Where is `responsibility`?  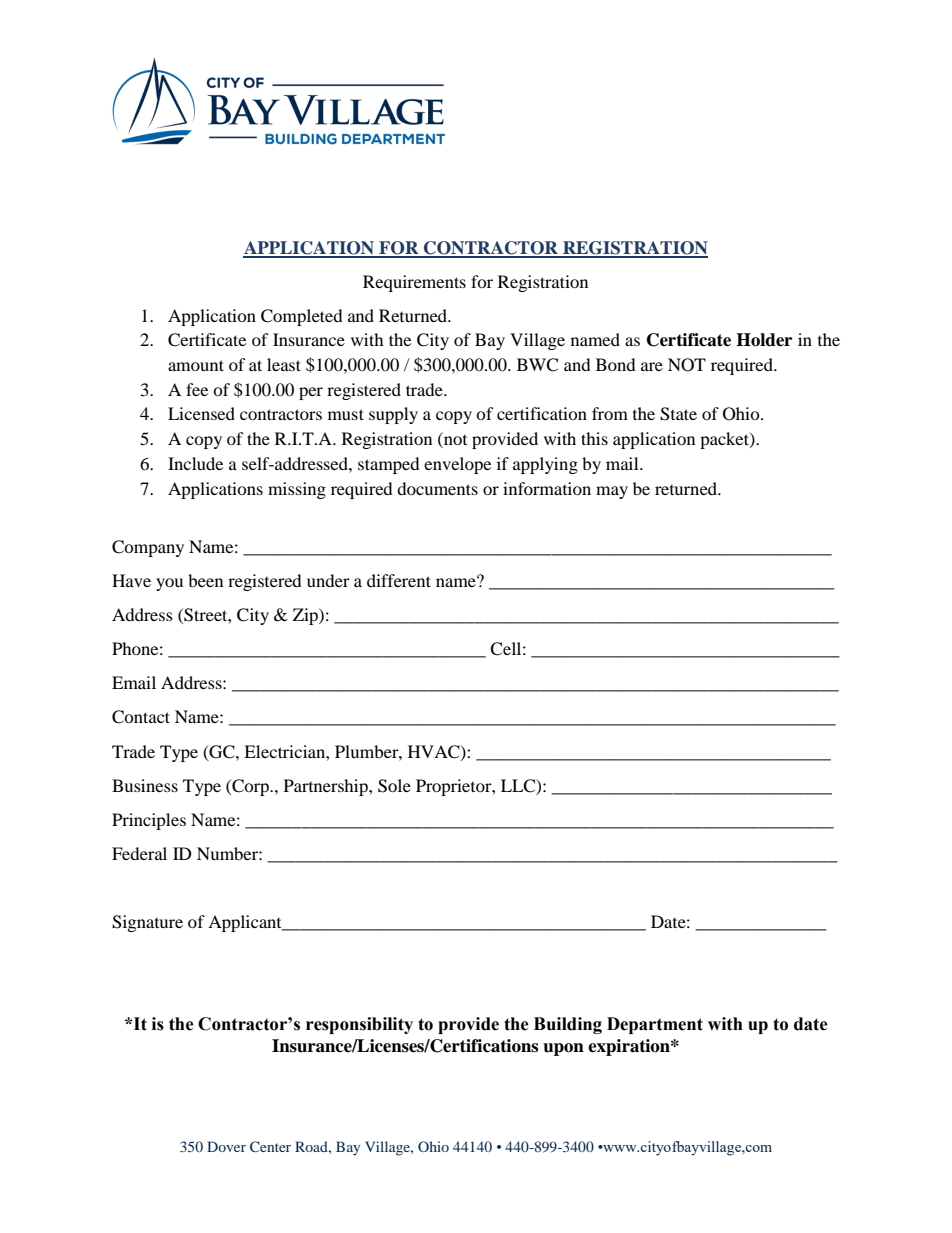
responsibility is located at coordinates (359, 1025).
